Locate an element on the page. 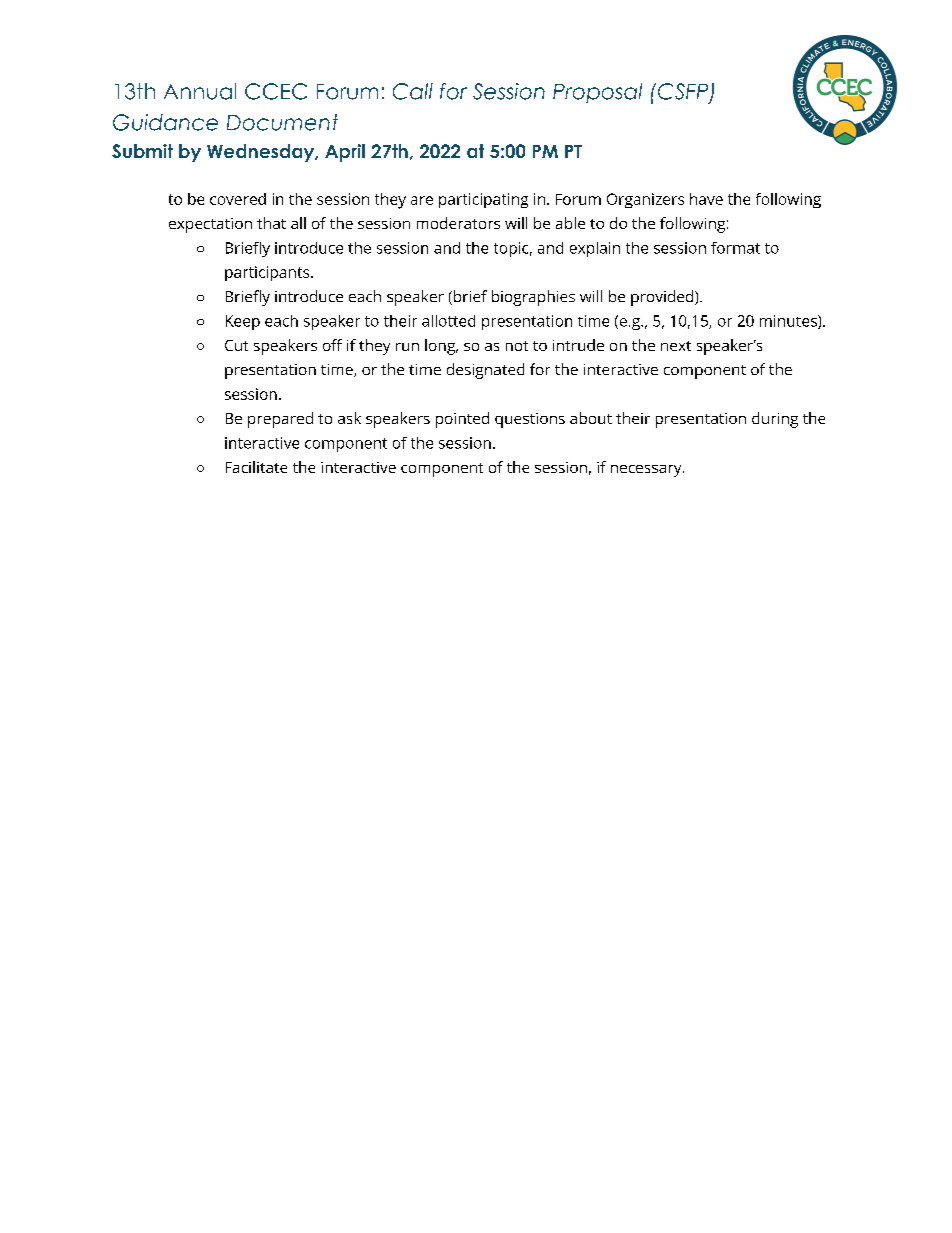 The width and height of the document is (952, 1233). Cut is located at coordinates (236, 345).
